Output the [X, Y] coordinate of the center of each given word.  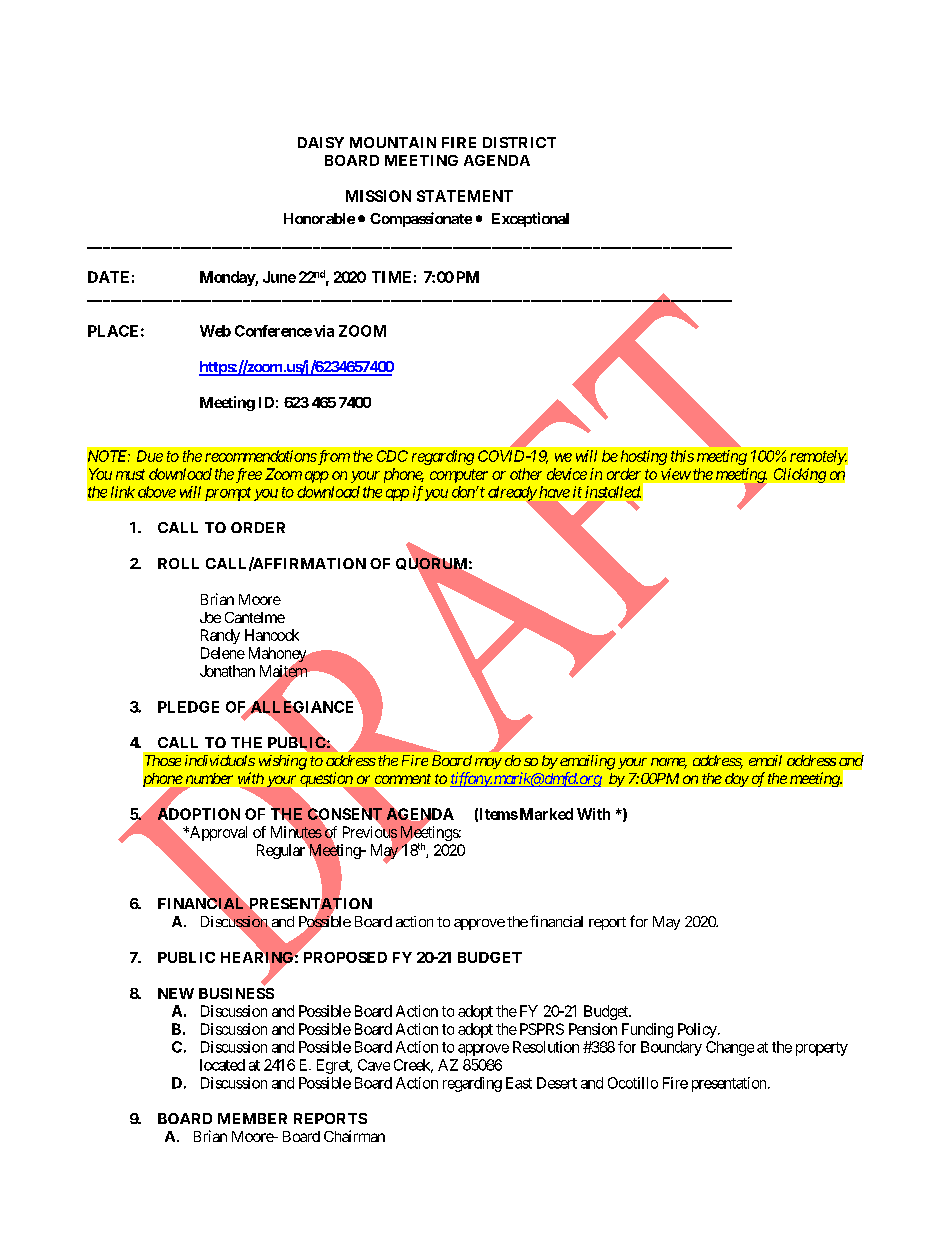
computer [459, 476]
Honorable [319, 218]
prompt [228, 494]
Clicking [800, 475]
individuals [220, 760]
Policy [697, 1030]
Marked [545, 814]
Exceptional [530, 219]
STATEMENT [465, 196]
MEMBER [252, 1118]
